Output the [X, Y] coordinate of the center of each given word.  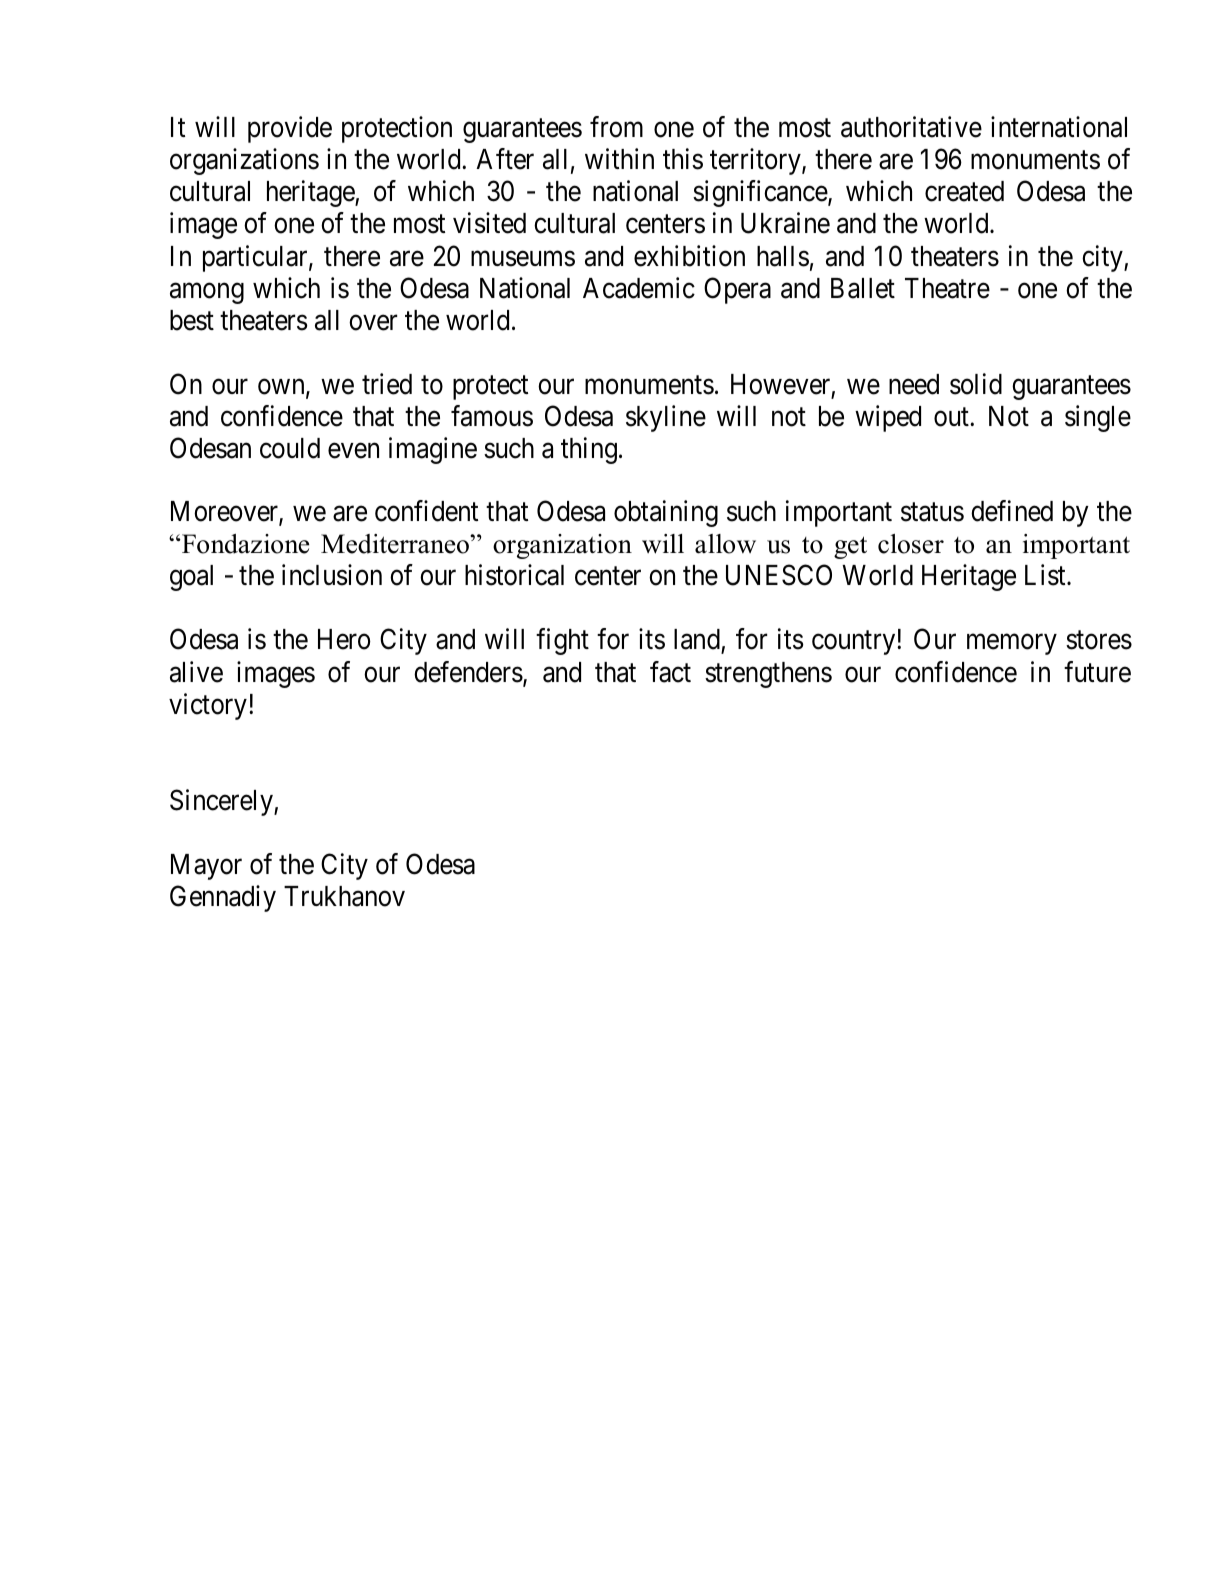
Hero [344, 639]
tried [387, 384]
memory [1011, 645]
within [619, 158]
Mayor [206, 867]
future [1097, 672]
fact [670, 672]
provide [290, 130]
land [698, 641]
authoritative [911, 127]
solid [976, 384]
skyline [666, 418]
